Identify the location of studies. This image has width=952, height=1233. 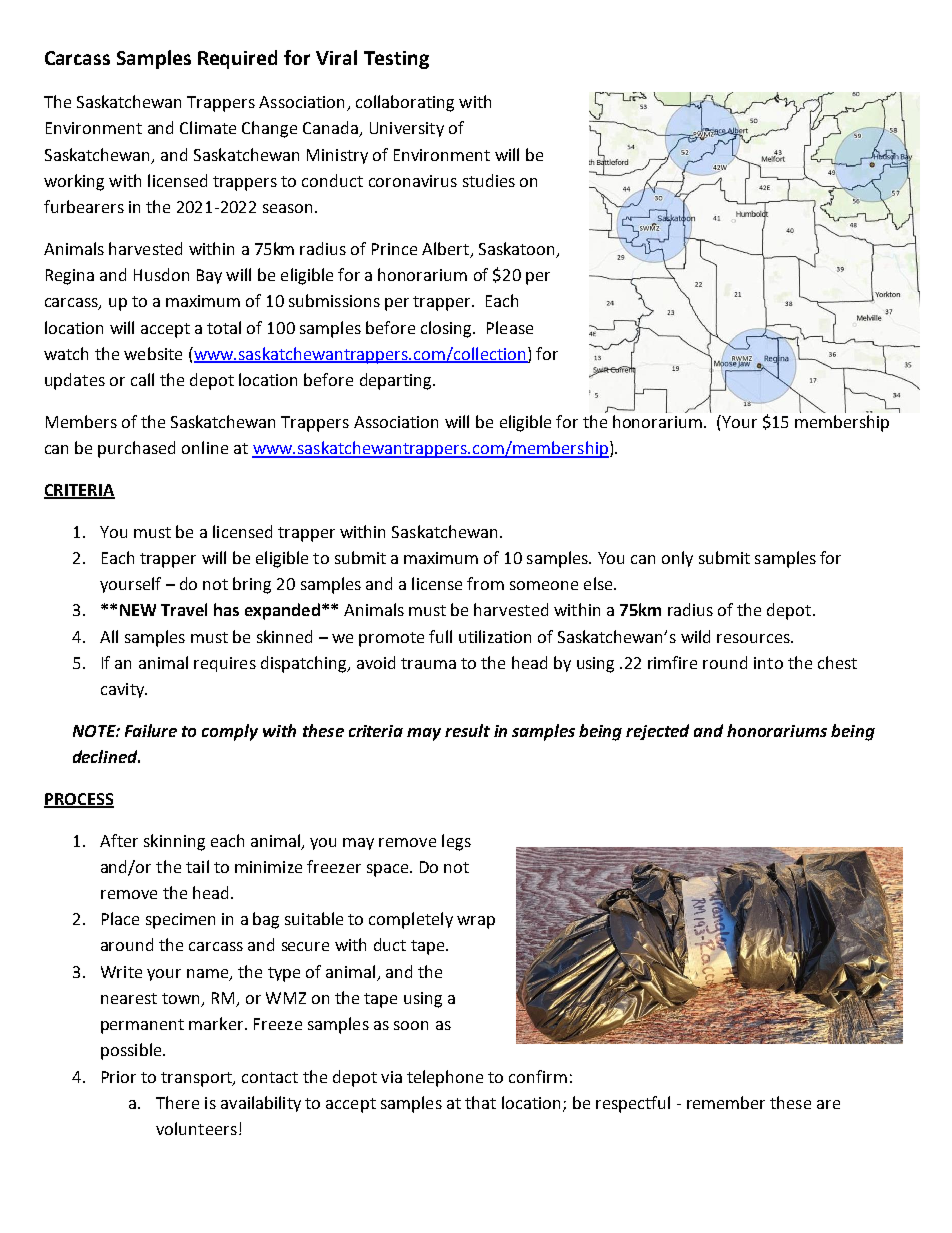
(489, 180).
